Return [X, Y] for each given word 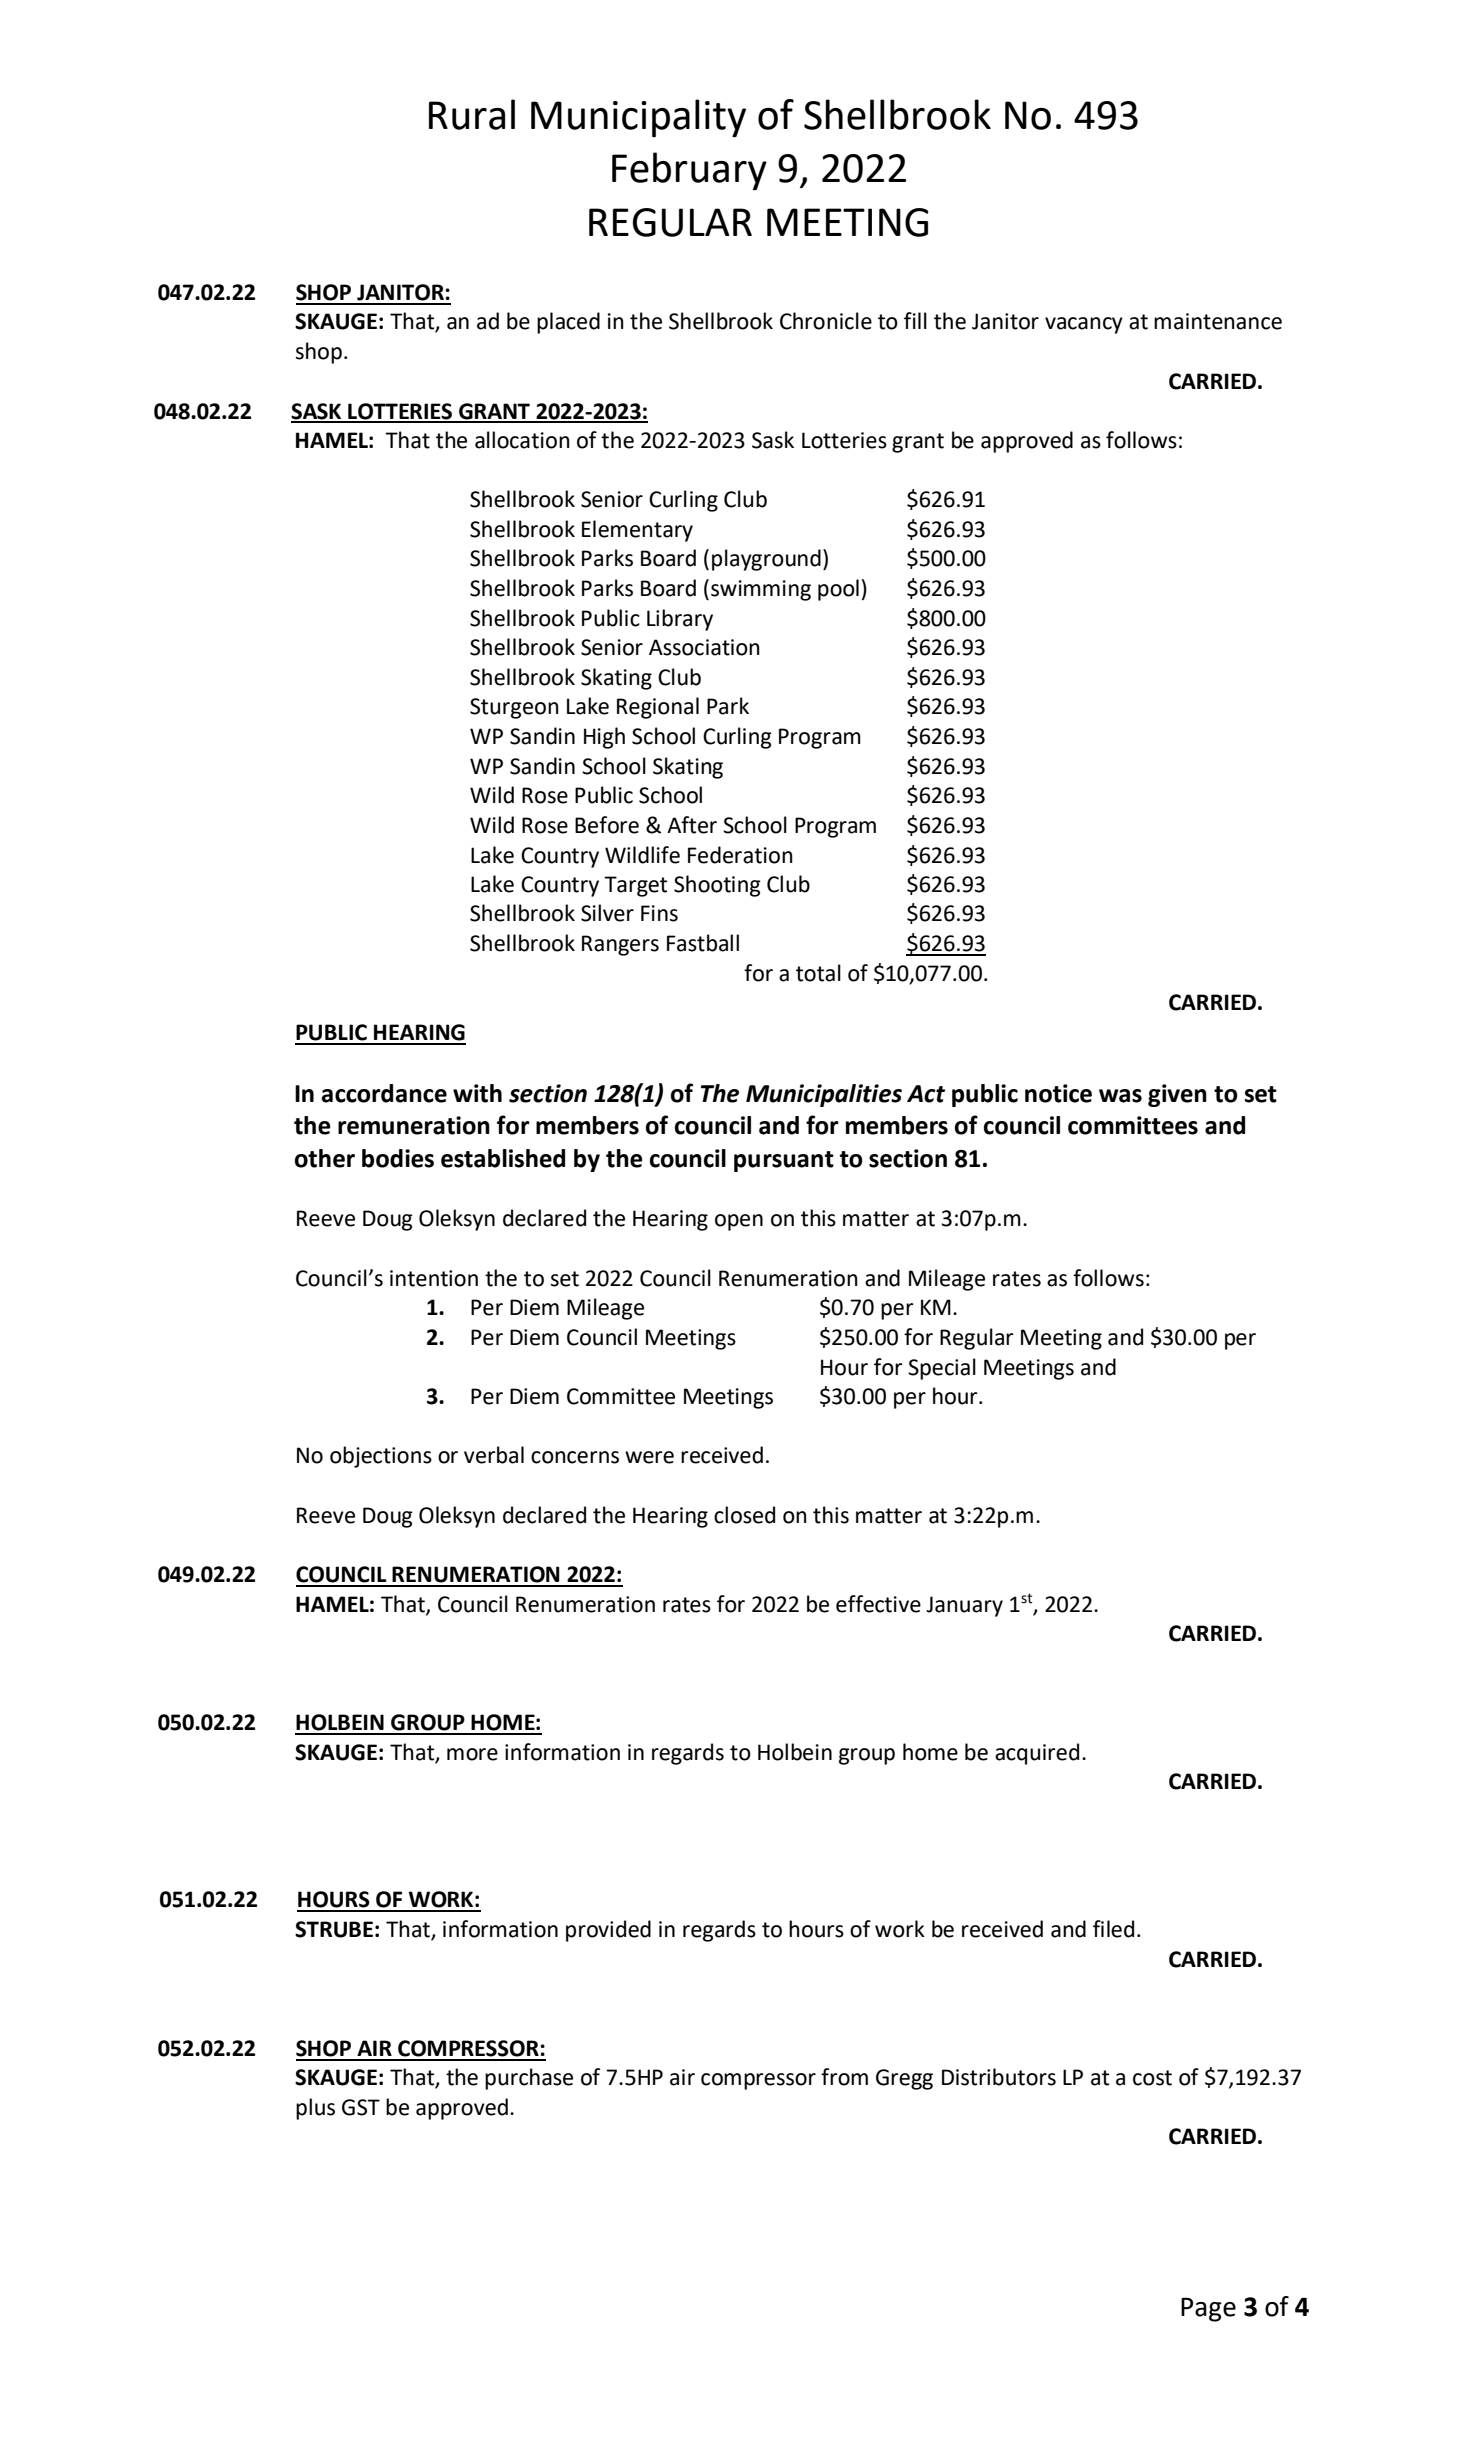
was [1120, 1096]
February [689, 171]
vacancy [1084, 325]
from [844, 2077]
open [739, 1222]
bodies [398, 1158]
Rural [472, 114]
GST [361, 2107]
